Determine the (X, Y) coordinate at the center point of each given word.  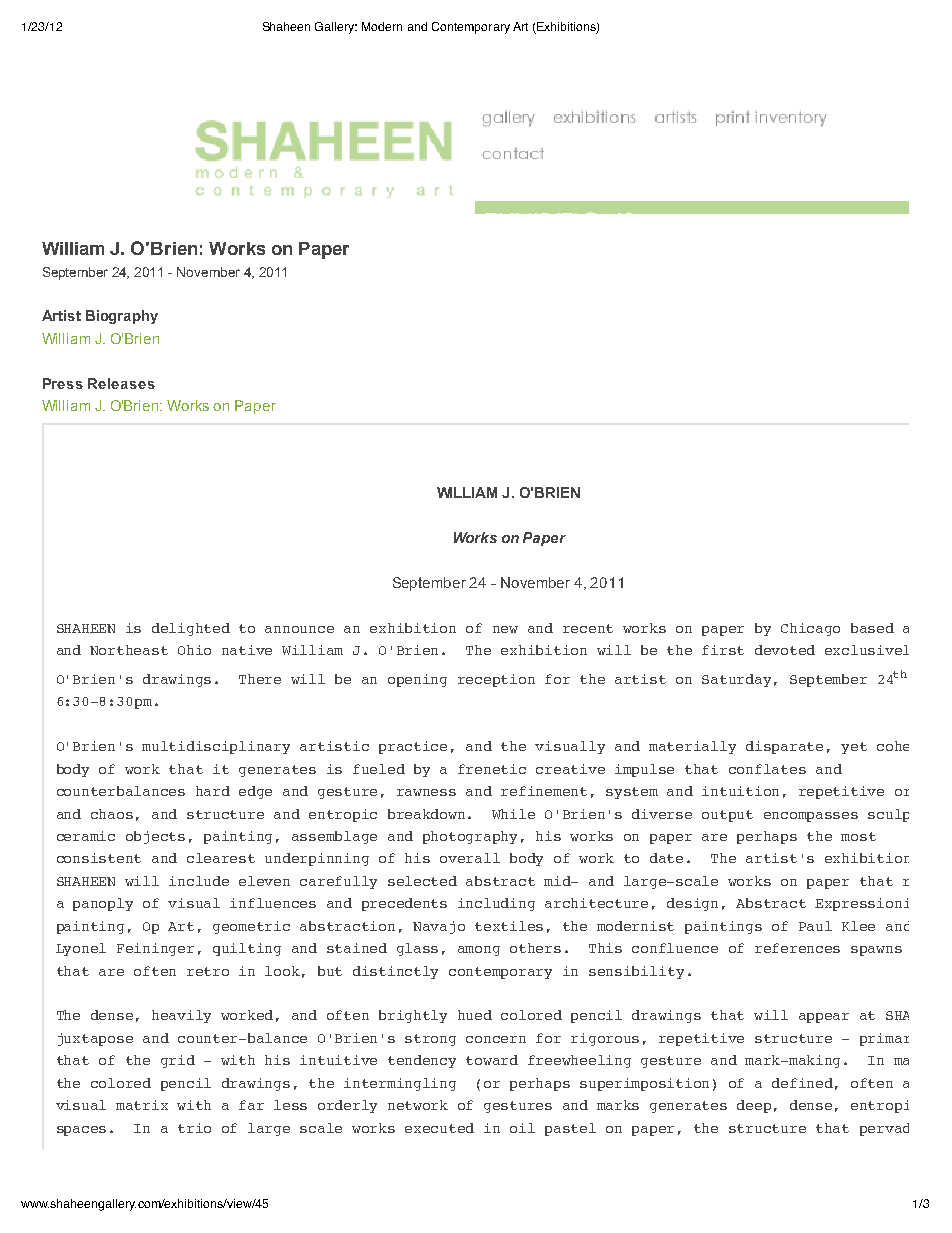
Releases (121, 383)
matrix (142, 1105)
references (797, 948)
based (872, 628)
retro (208, 971)
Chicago (810, 629)
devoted (785, 650)
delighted (191, 629)
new (505, 629)
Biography (122, 317)
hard (213, 791)
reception (496, 680)
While (513, 814)
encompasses (811, 817)
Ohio (194, 650)
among (479, 951)
